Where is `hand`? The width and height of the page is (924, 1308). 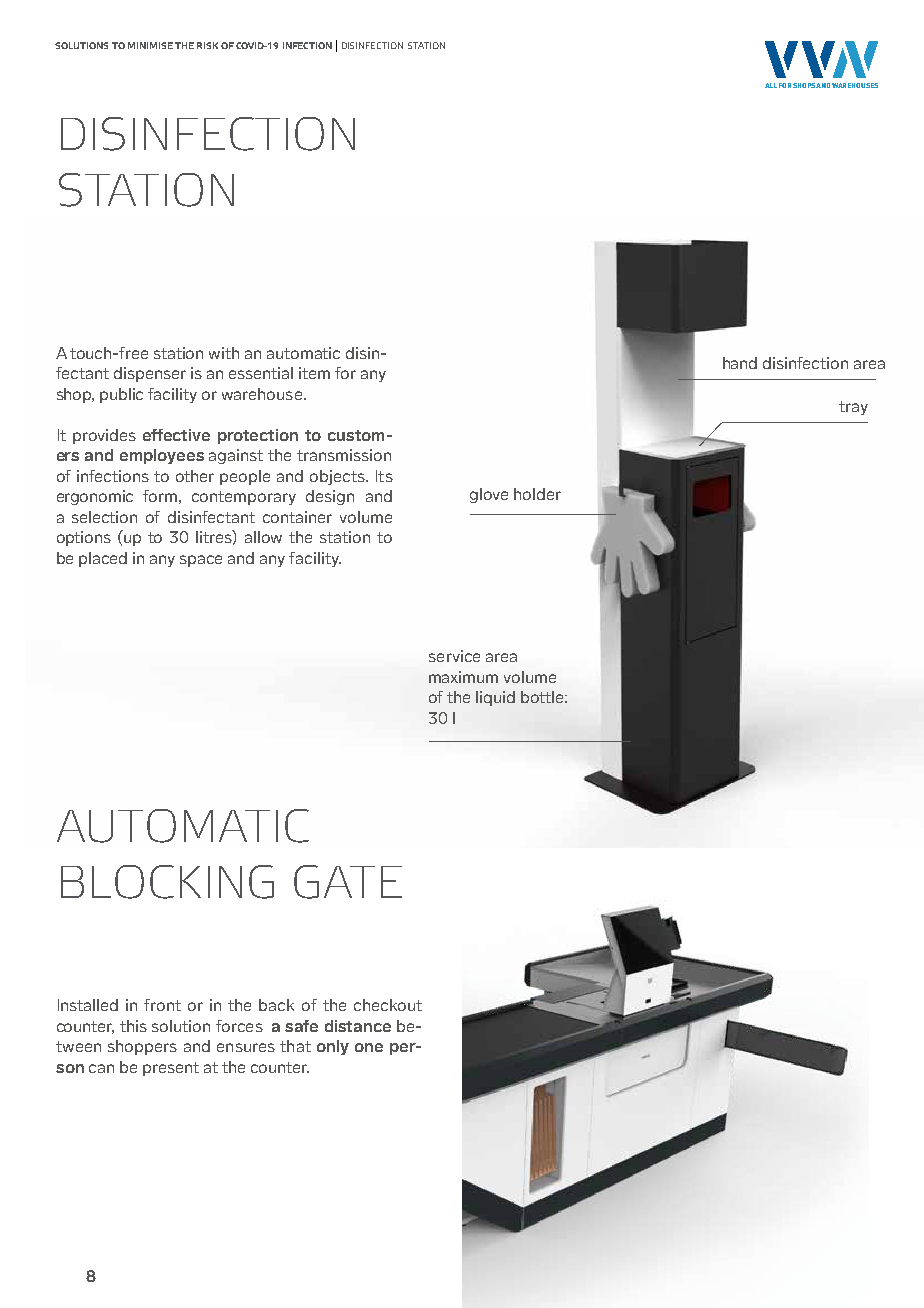
hand is located at coordinates (740, 363).
